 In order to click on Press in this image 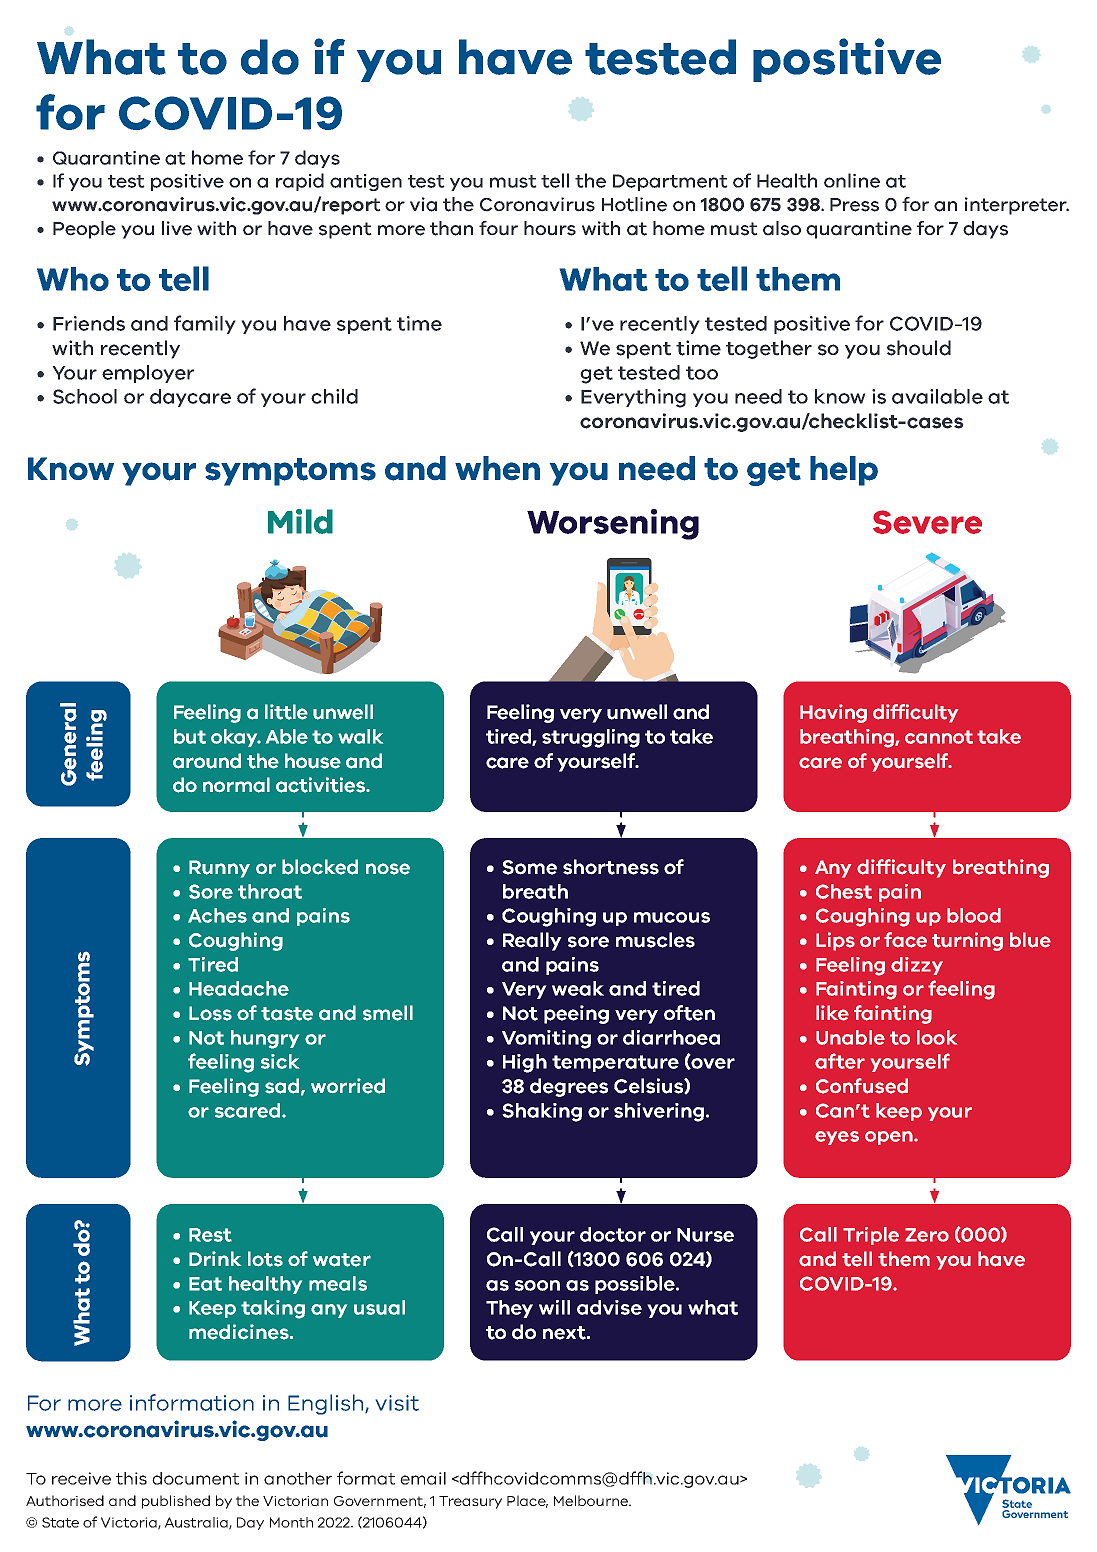, I will do `click(854, 205)`.
